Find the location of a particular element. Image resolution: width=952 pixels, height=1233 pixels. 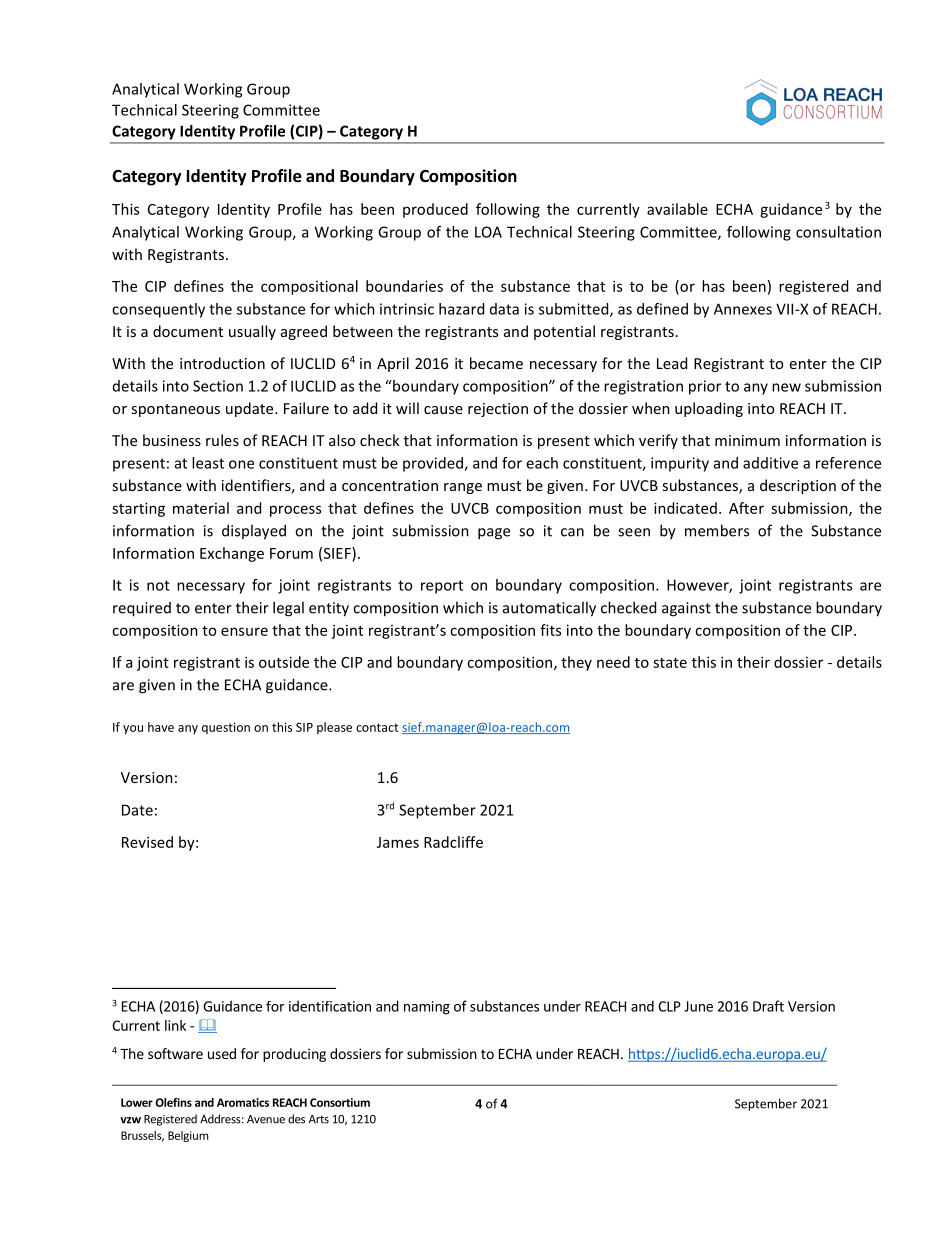

Revised is located at coordinates (147, 842).
